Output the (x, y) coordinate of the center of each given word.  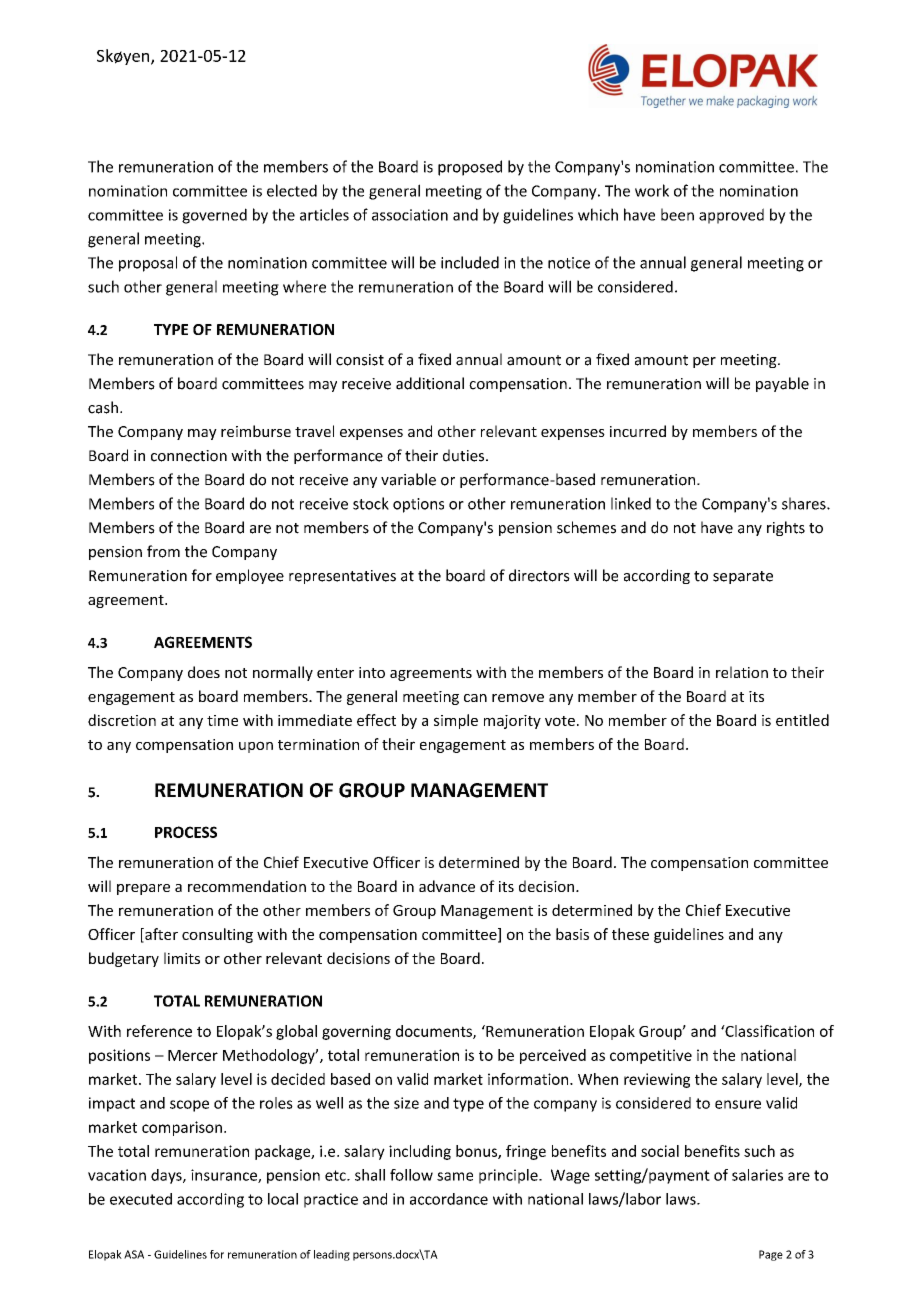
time (222, 720)
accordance (449, 1199)
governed (214, 216)
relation (742, 672)
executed (141, 1199)
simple (456, 721)
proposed (470, 168)
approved (731, 216)
